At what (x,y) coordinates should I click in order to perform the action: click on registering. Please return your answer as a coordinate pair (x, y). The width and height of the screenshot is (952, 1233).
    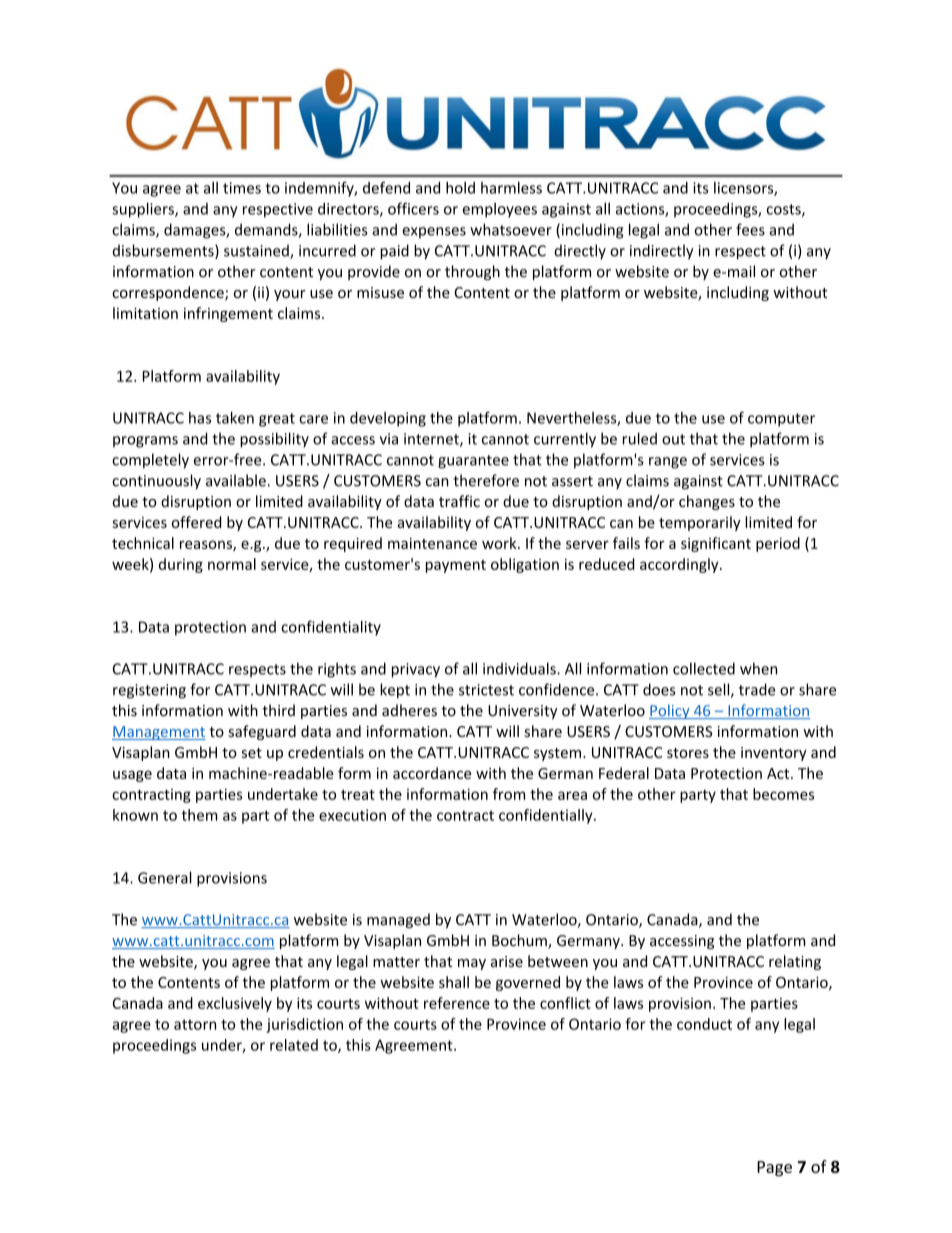
    Looking at the image, I should click on (149, 691).
